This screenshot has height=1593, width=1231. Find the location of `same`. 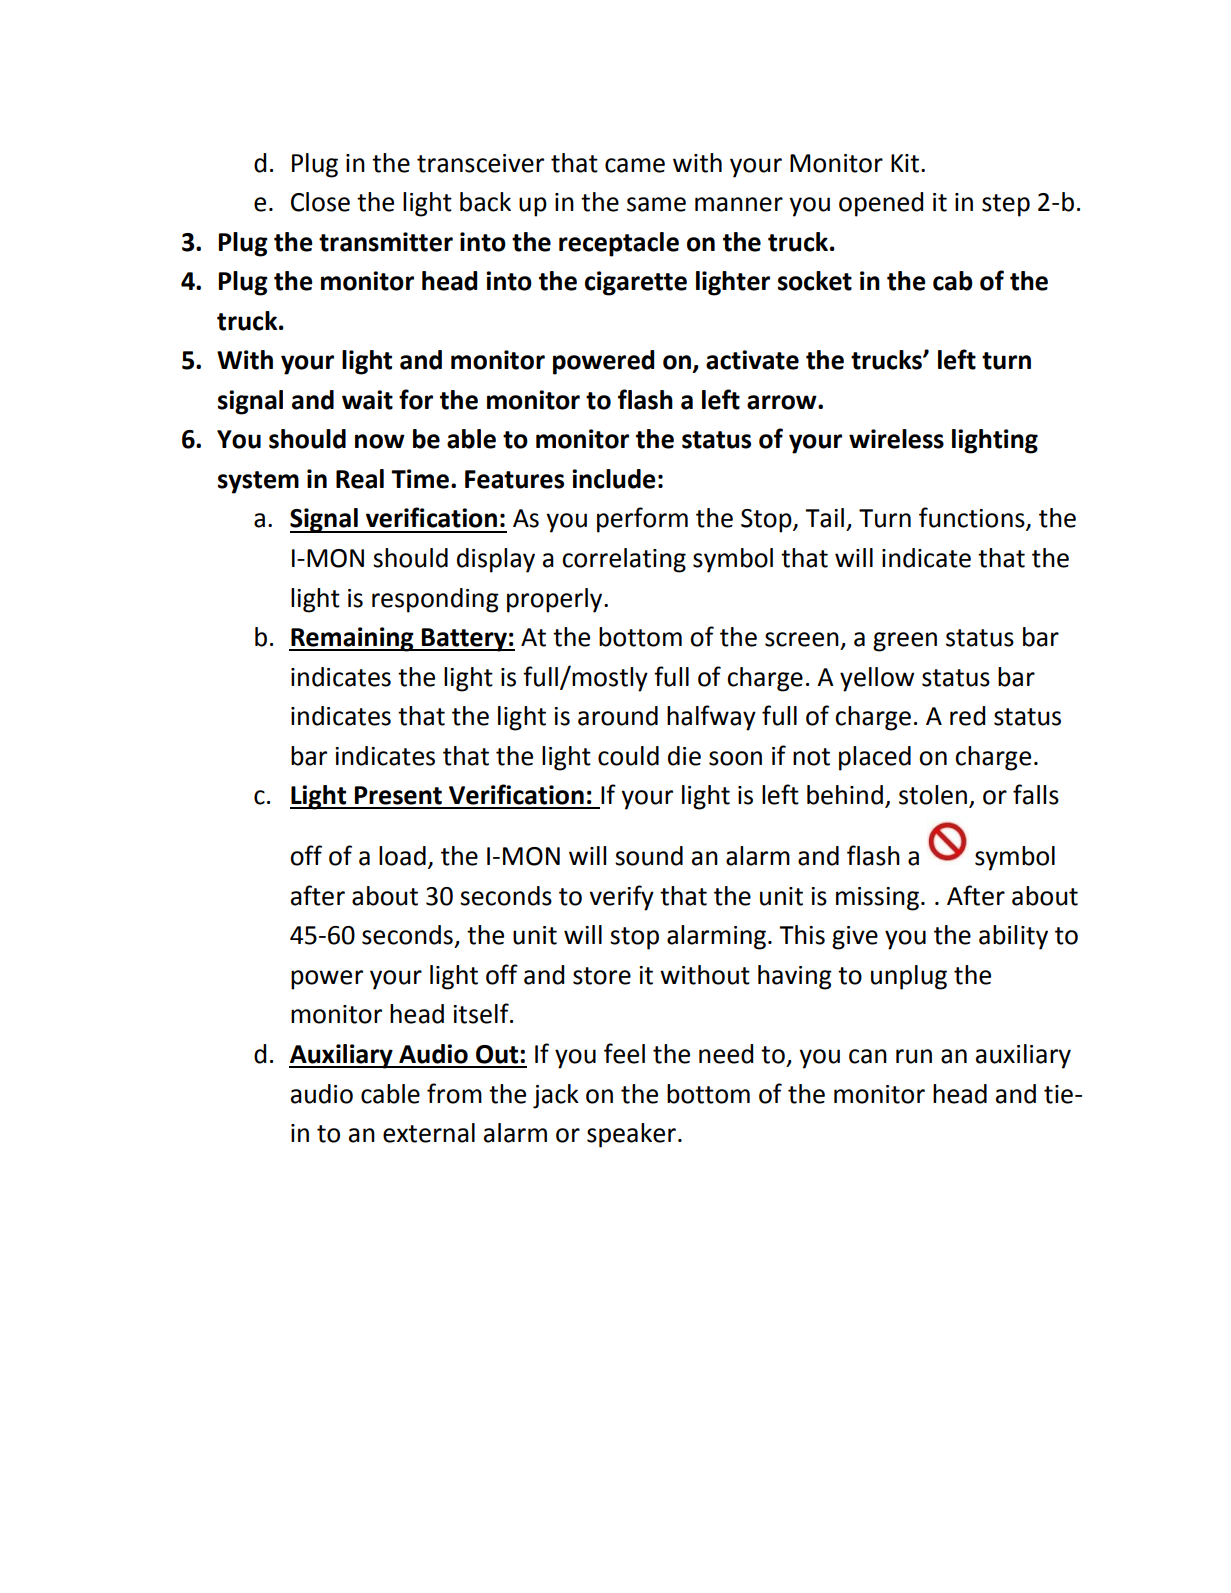

same is located at coordinates (656, 204).
